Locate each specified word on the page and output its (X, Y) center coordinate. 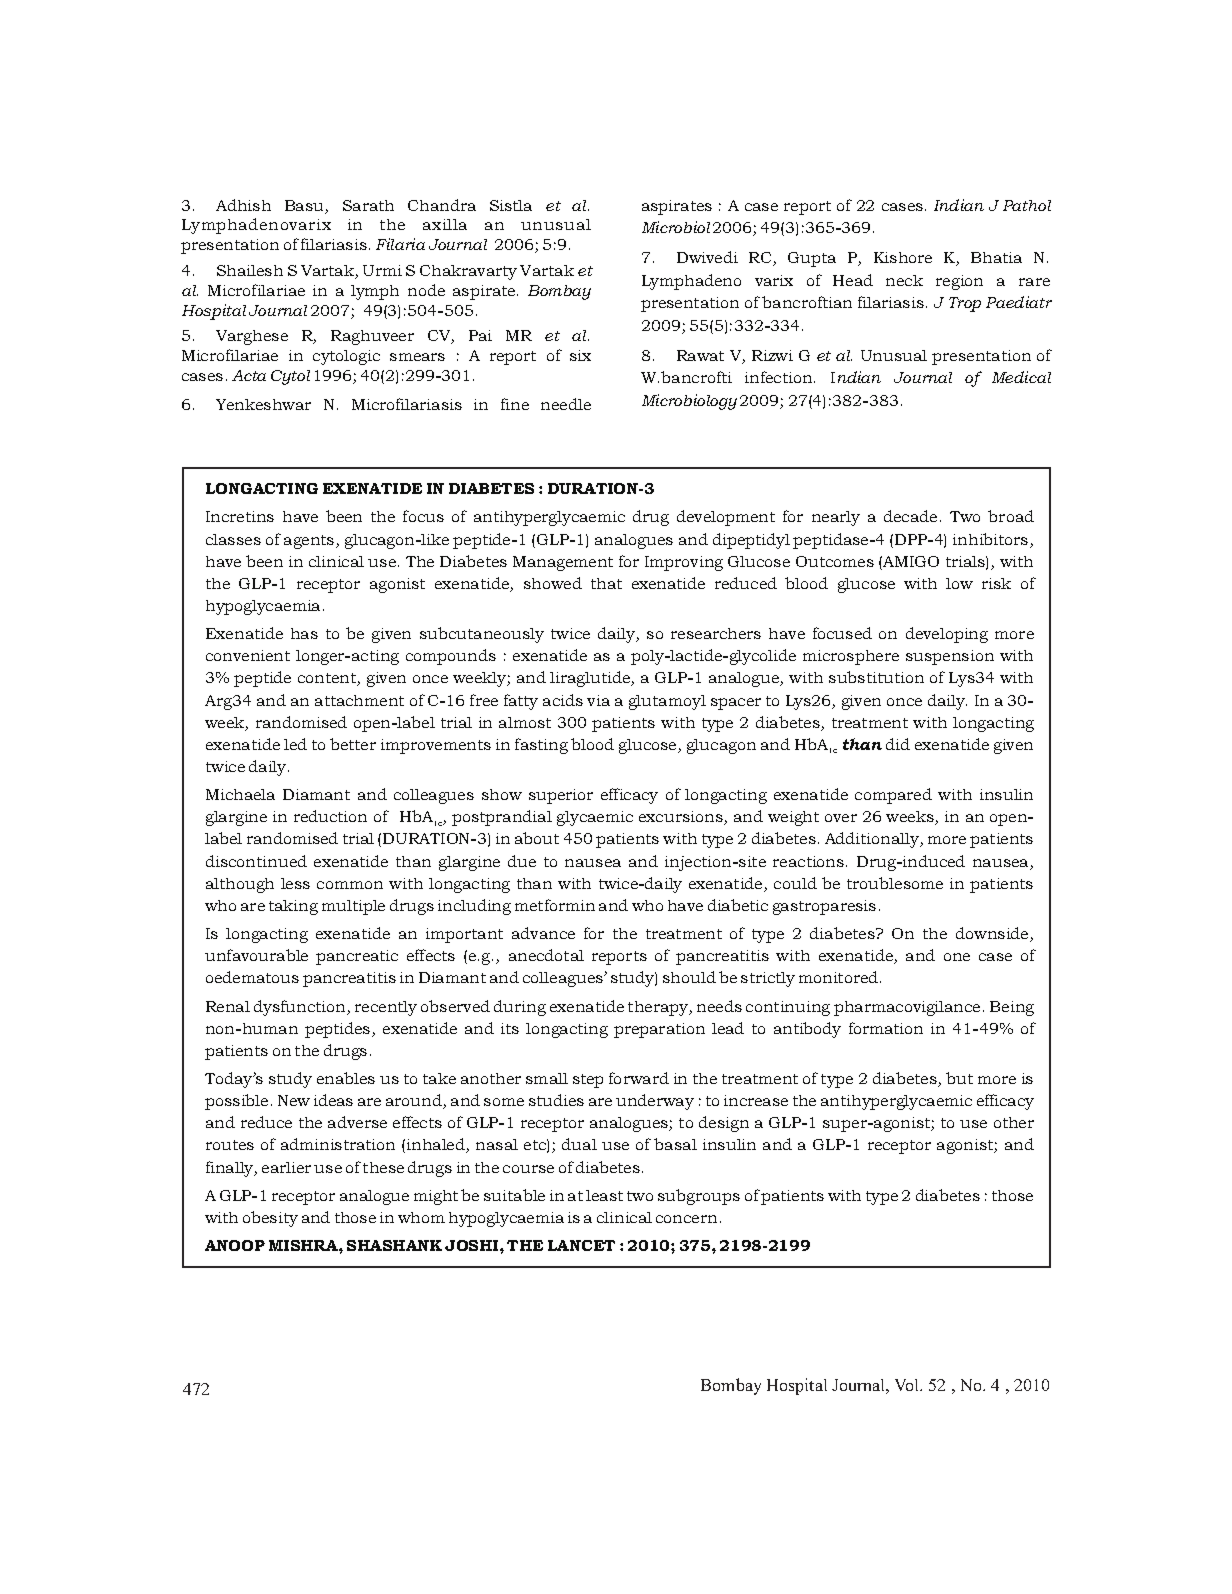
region (959, 282)
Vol (908, 1385)
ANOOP (235, 1245)
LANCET (581, 1245)
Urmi (382, 270)
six (580, 355)
